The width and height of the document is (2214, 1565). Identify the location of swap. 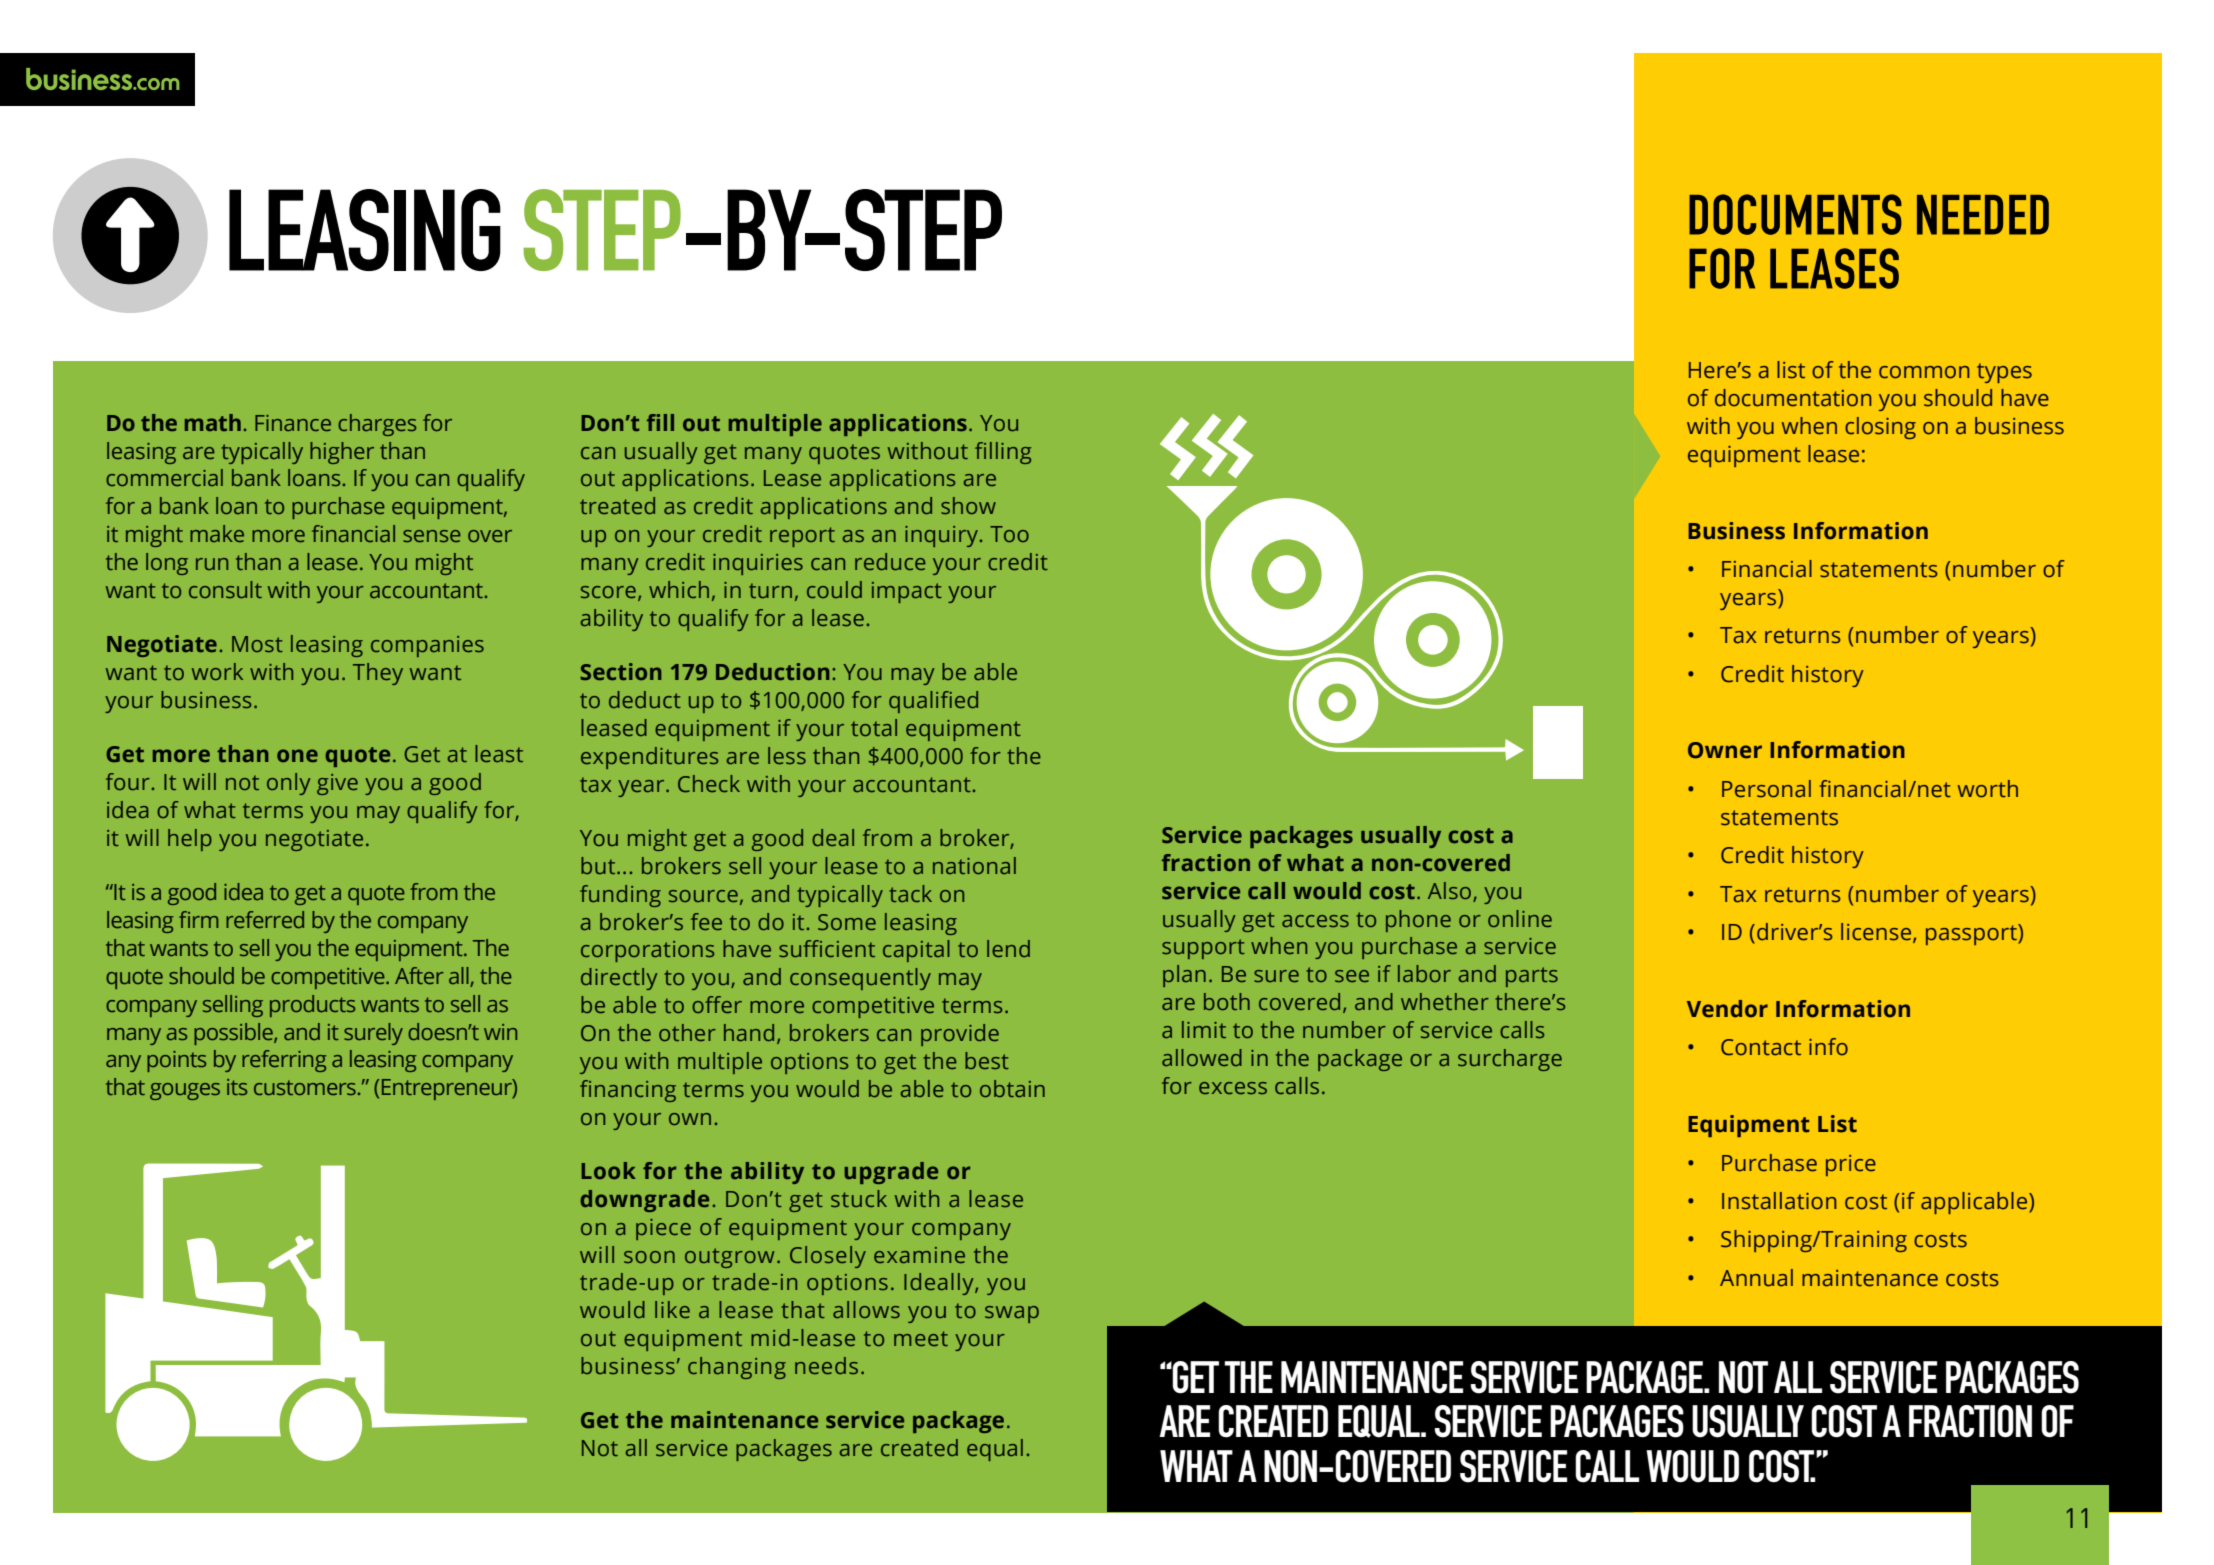
(1012, 1314).
